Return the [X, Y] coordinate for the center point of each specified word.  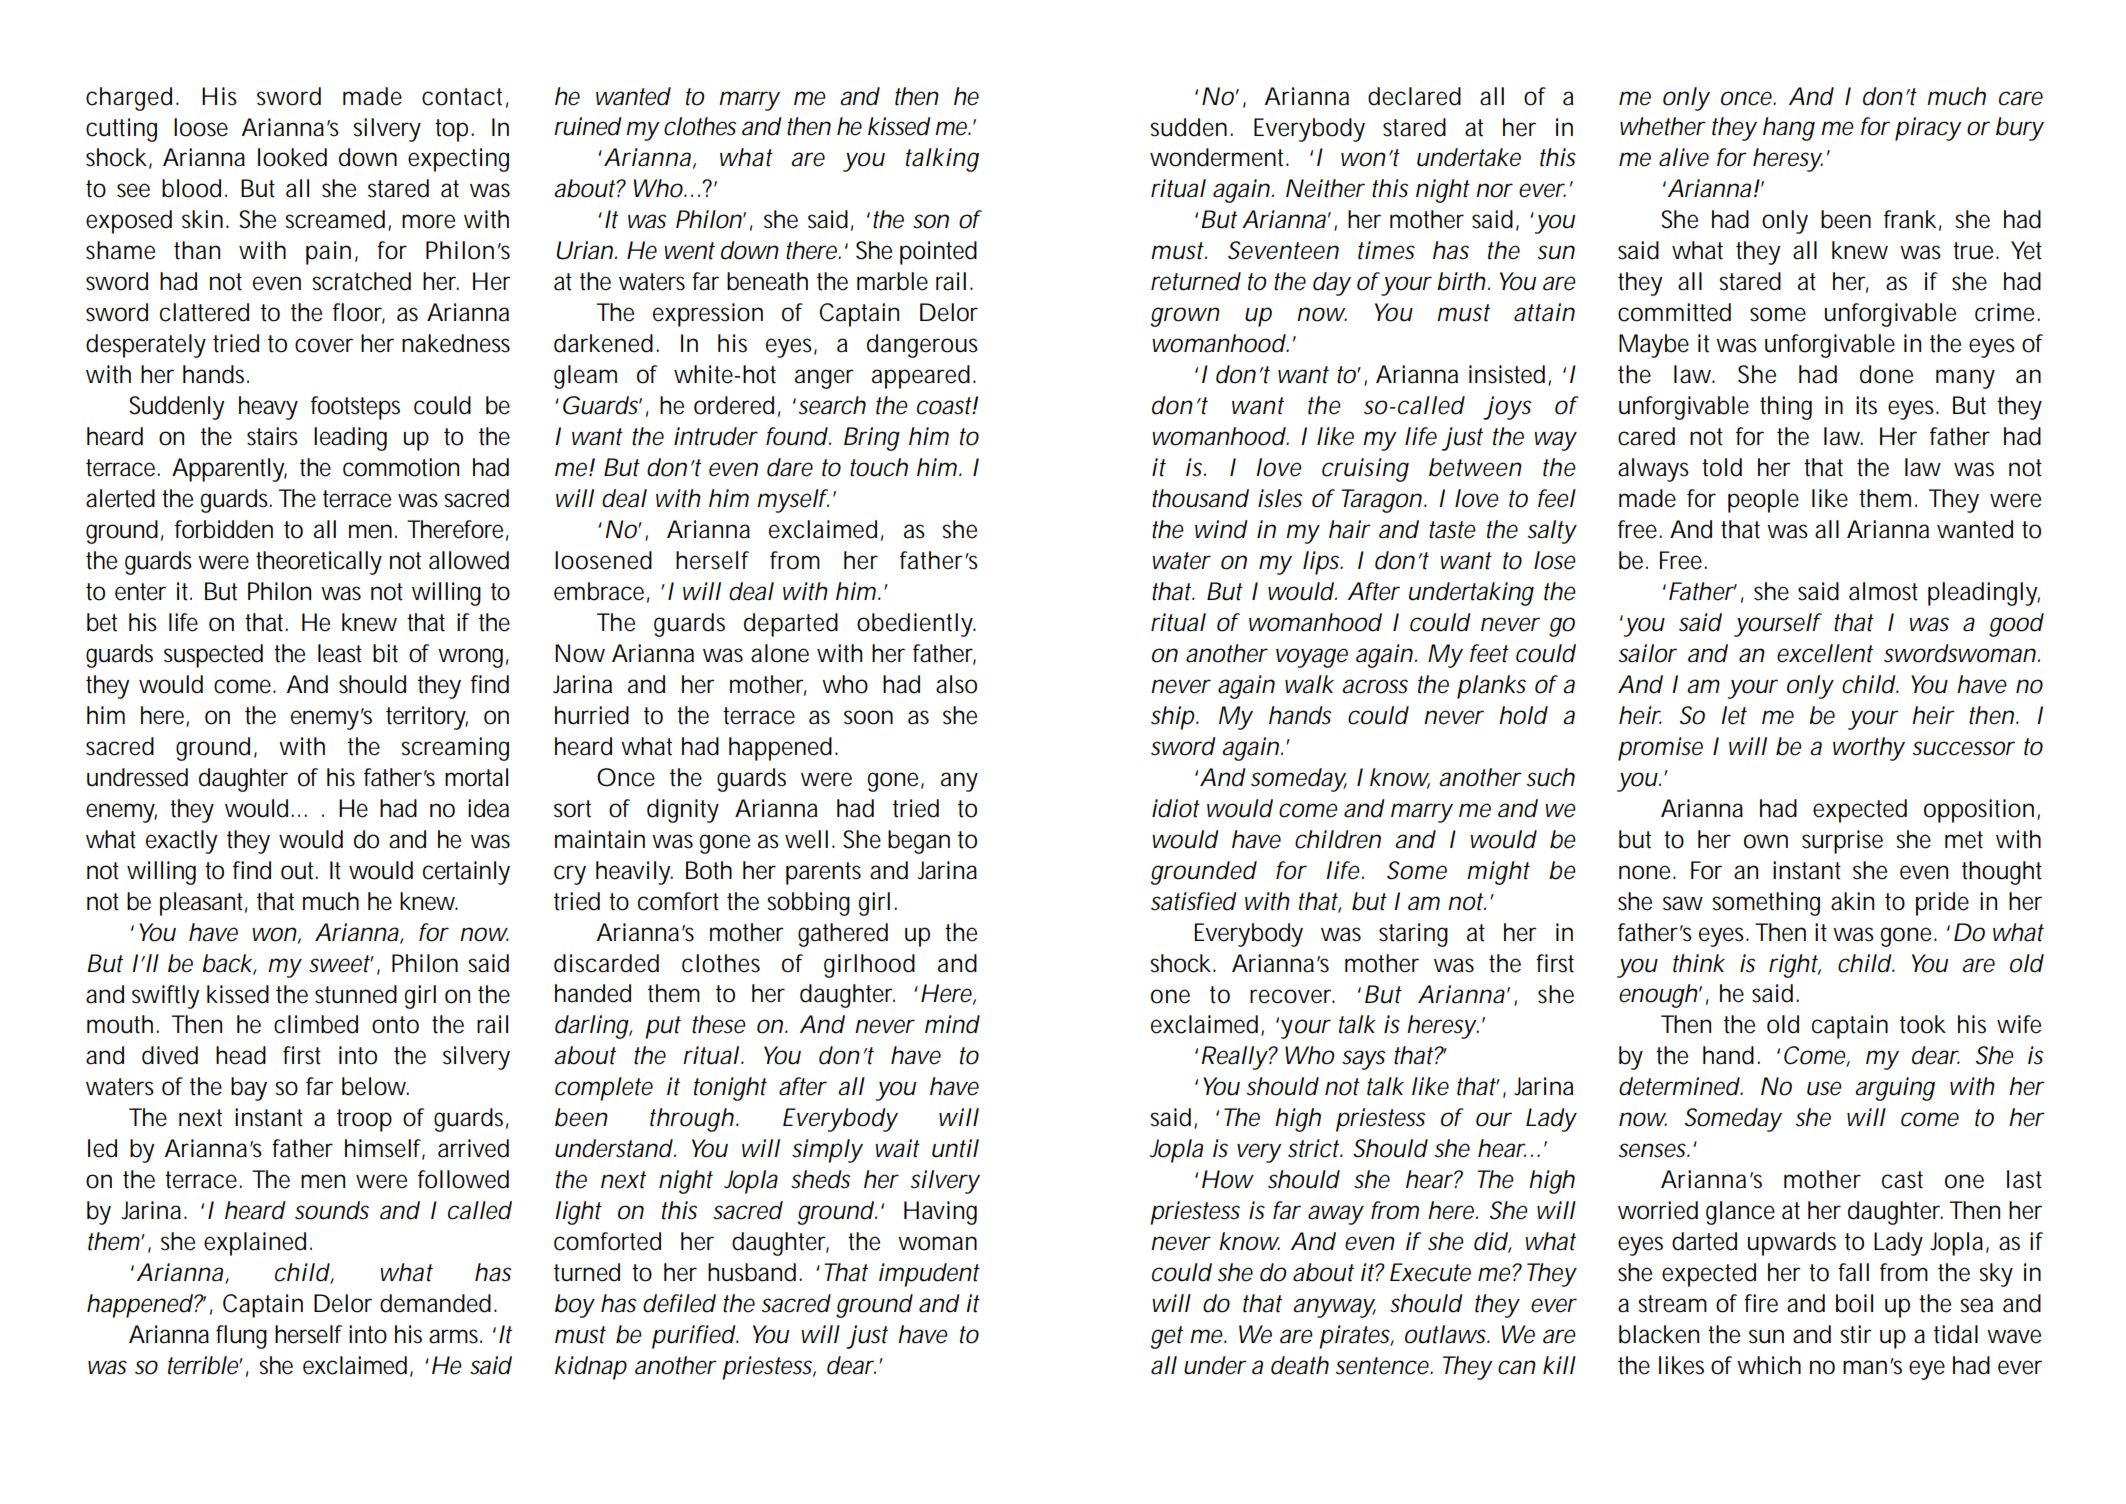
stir [1856, 1334]
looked [292, 157]
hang [1789, 129]
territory [427, 718]
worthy [1869, 749]
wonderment [1219, 157]
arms [455, 1336]
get [1166, 1337]
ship [1172, 718]
